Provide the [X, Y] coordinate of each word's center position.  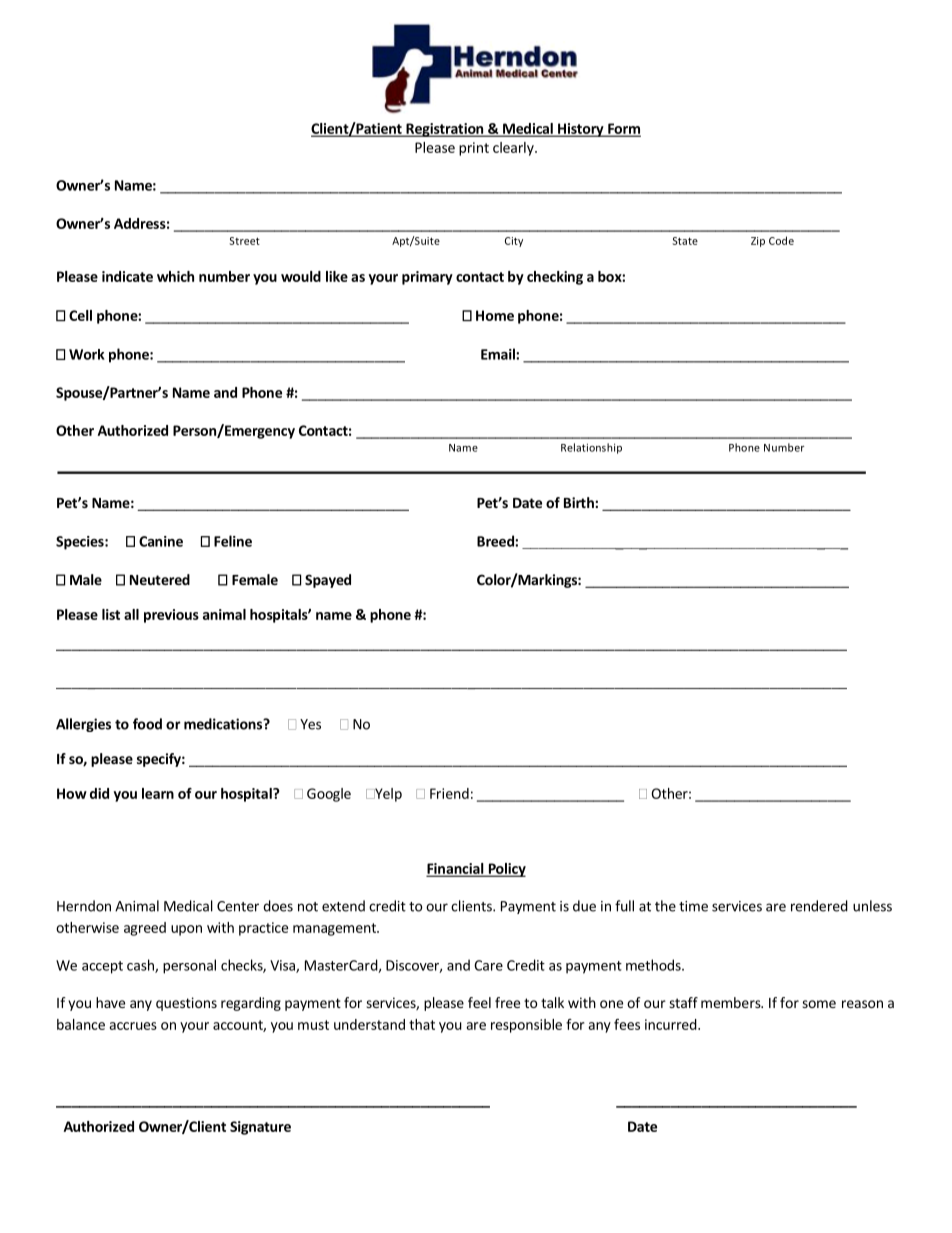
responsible [526, 1026]
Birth [580, 502]
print [474, 149]
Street [244, 241]
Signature [260, 1128]
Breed [496, 541]
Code [781, 240]
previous [171, 616]
